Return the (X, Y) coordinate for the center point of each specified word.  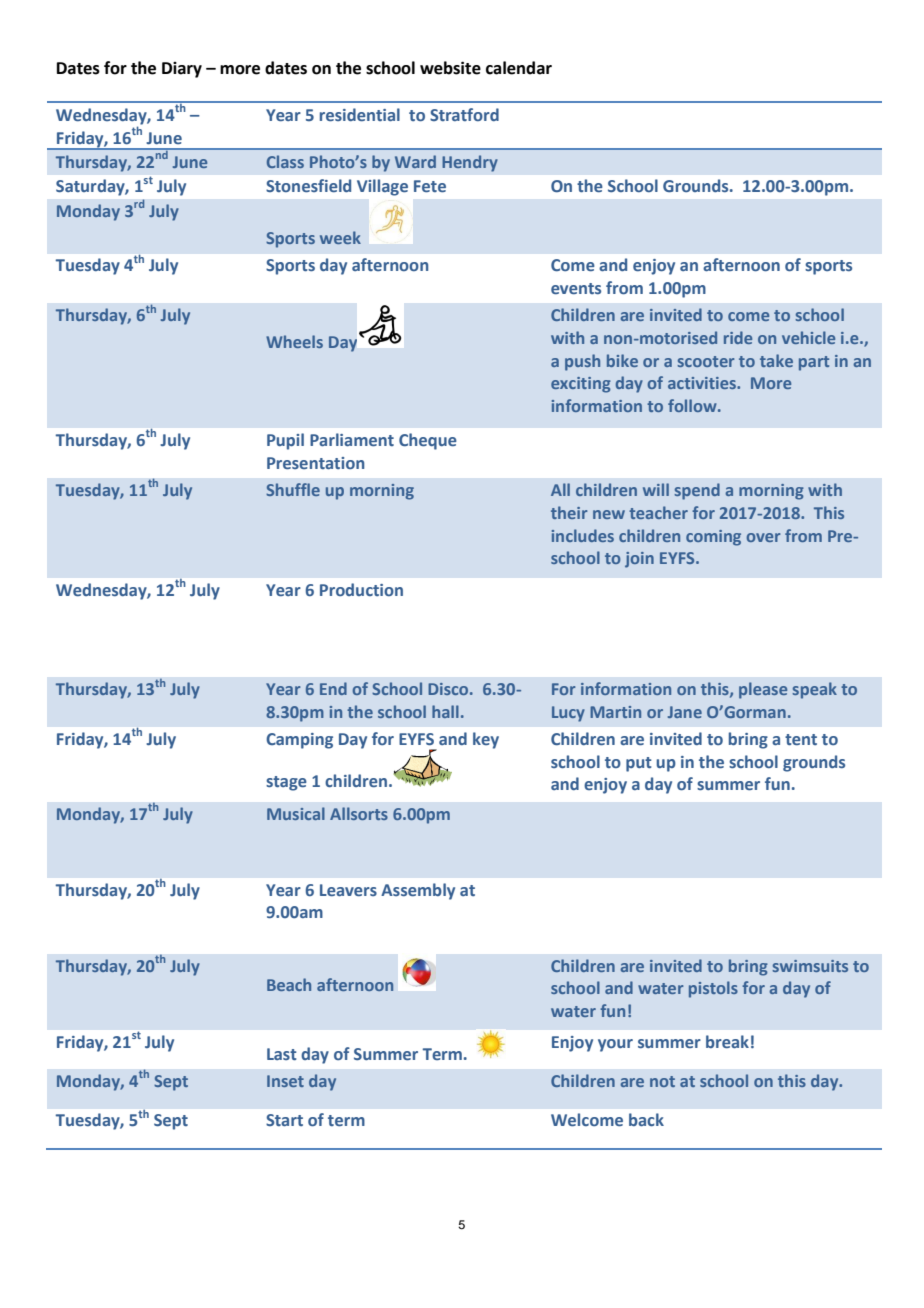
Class (285, 161)
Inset (285, 1081)
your (615, 1045)
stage (286, 783)
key (486, 740)
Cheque (428, 441)
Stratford (464, 114)
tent (801, 739)
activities (703, 383)
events (576, 288)
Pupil (285, 441)
